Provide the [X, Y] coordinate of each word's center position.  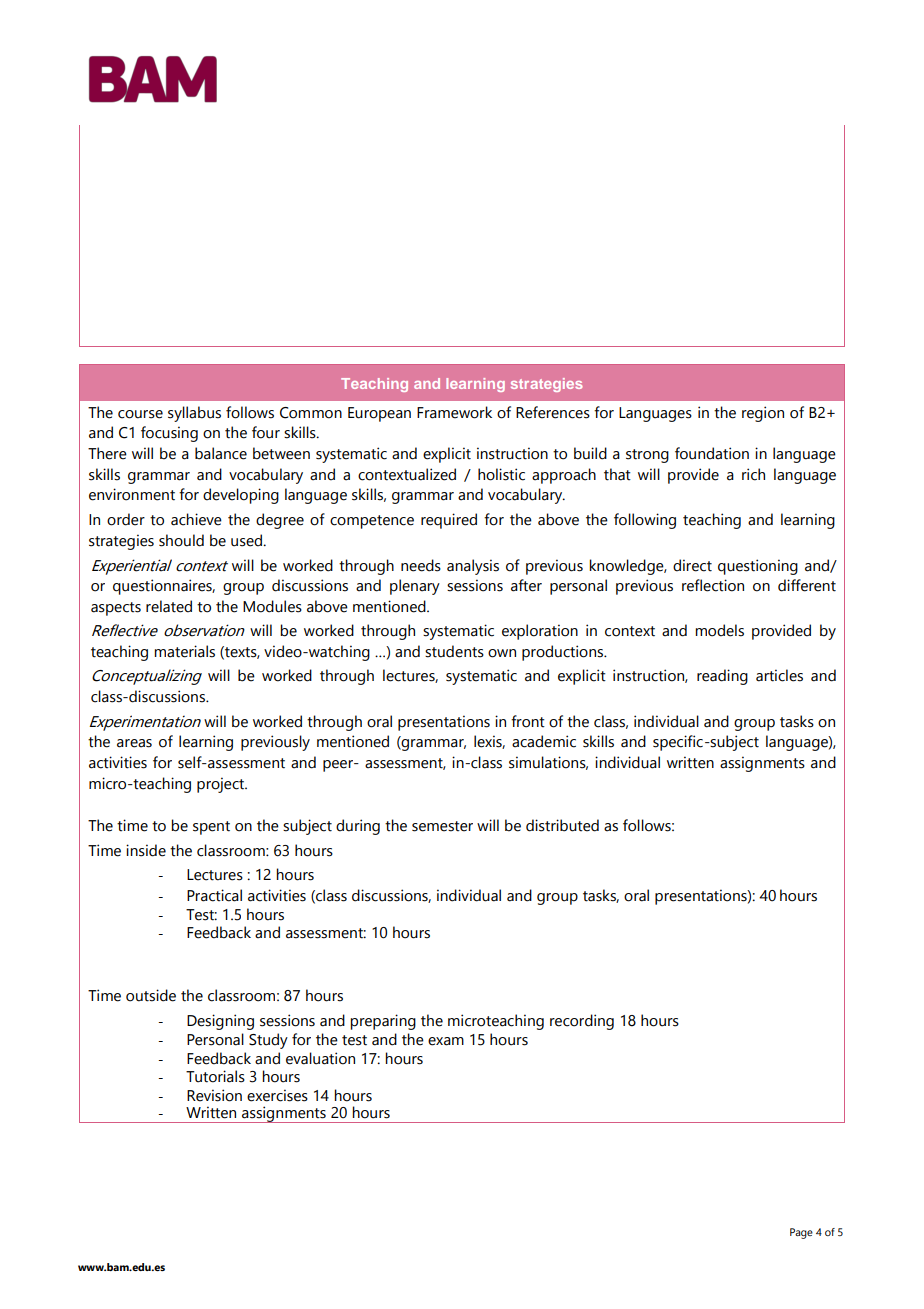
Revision [214, 1095]
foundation [712, 453]
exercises [277, 1095]
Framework [454, 412]
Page [801, 1233]
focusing [169, 434]
